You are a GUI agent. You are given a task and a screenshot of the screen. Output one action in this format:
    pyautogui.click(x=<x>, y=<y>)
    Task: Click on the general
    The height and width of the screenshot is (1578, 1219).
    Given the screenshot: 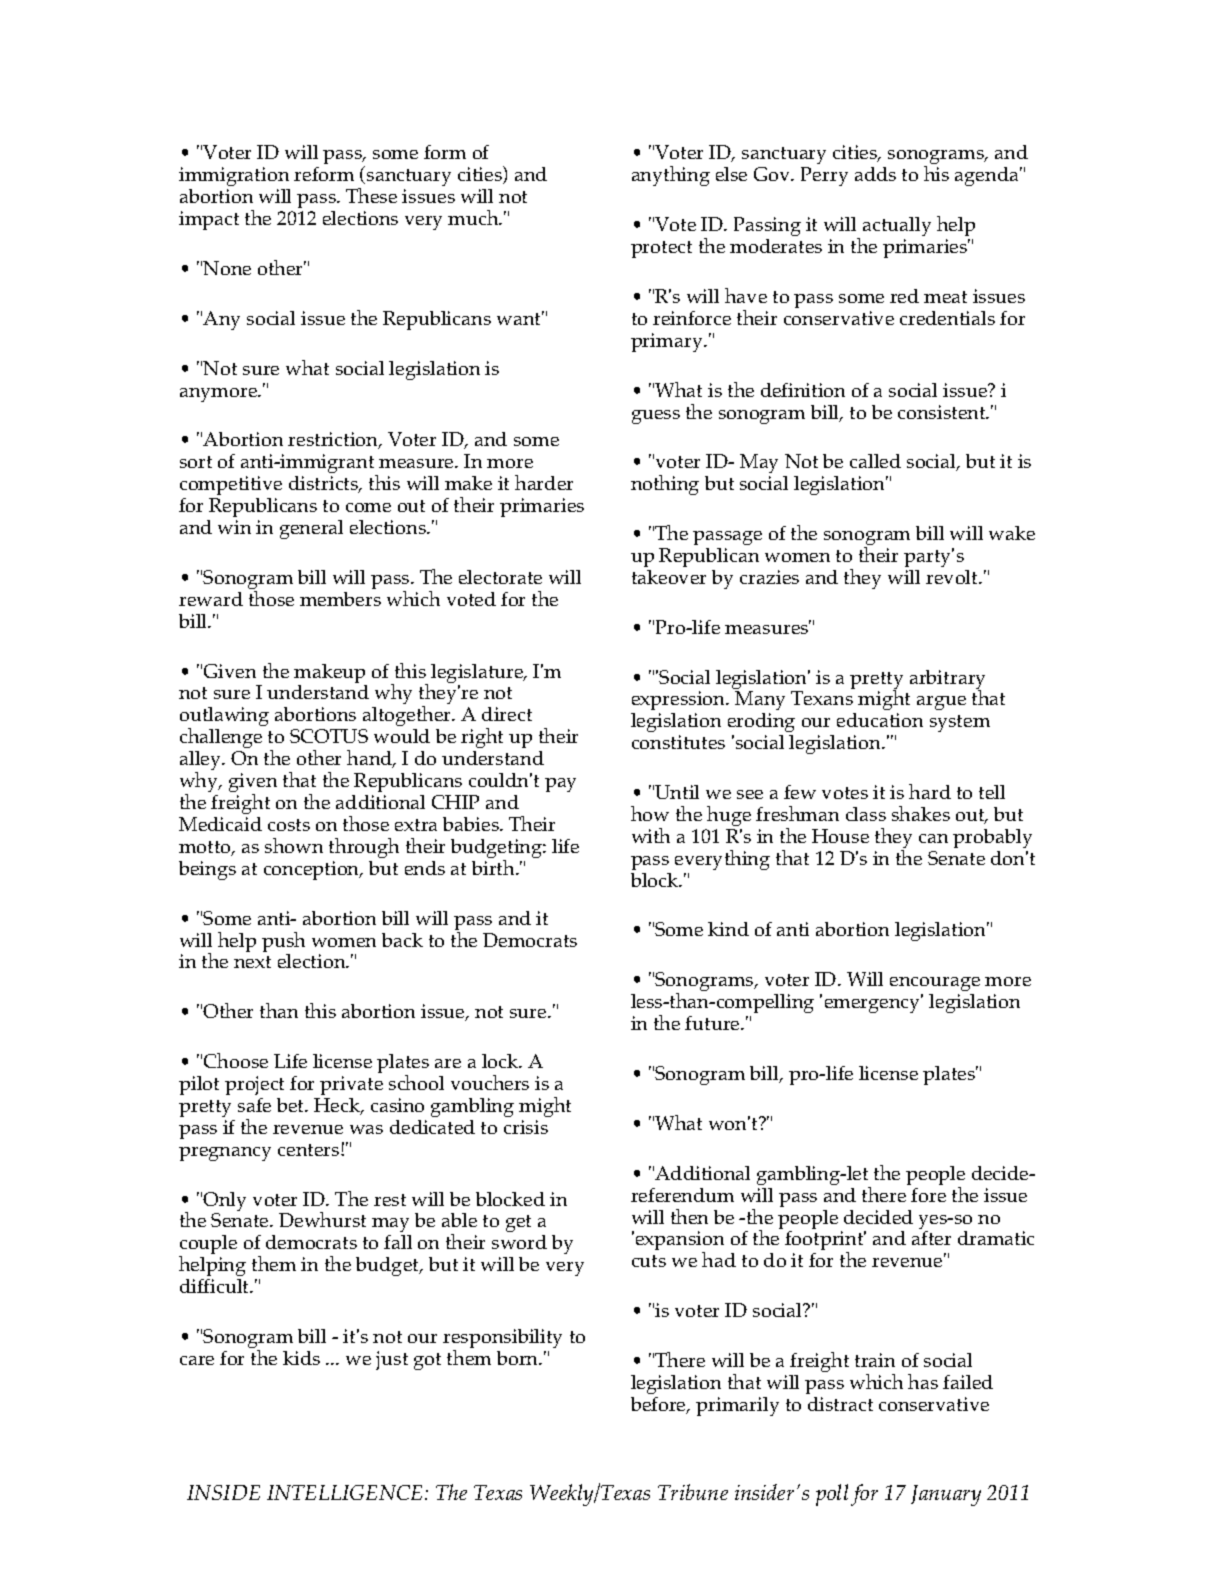 What is the action you would take?
    pyautogui.click(x=311, y=529)
